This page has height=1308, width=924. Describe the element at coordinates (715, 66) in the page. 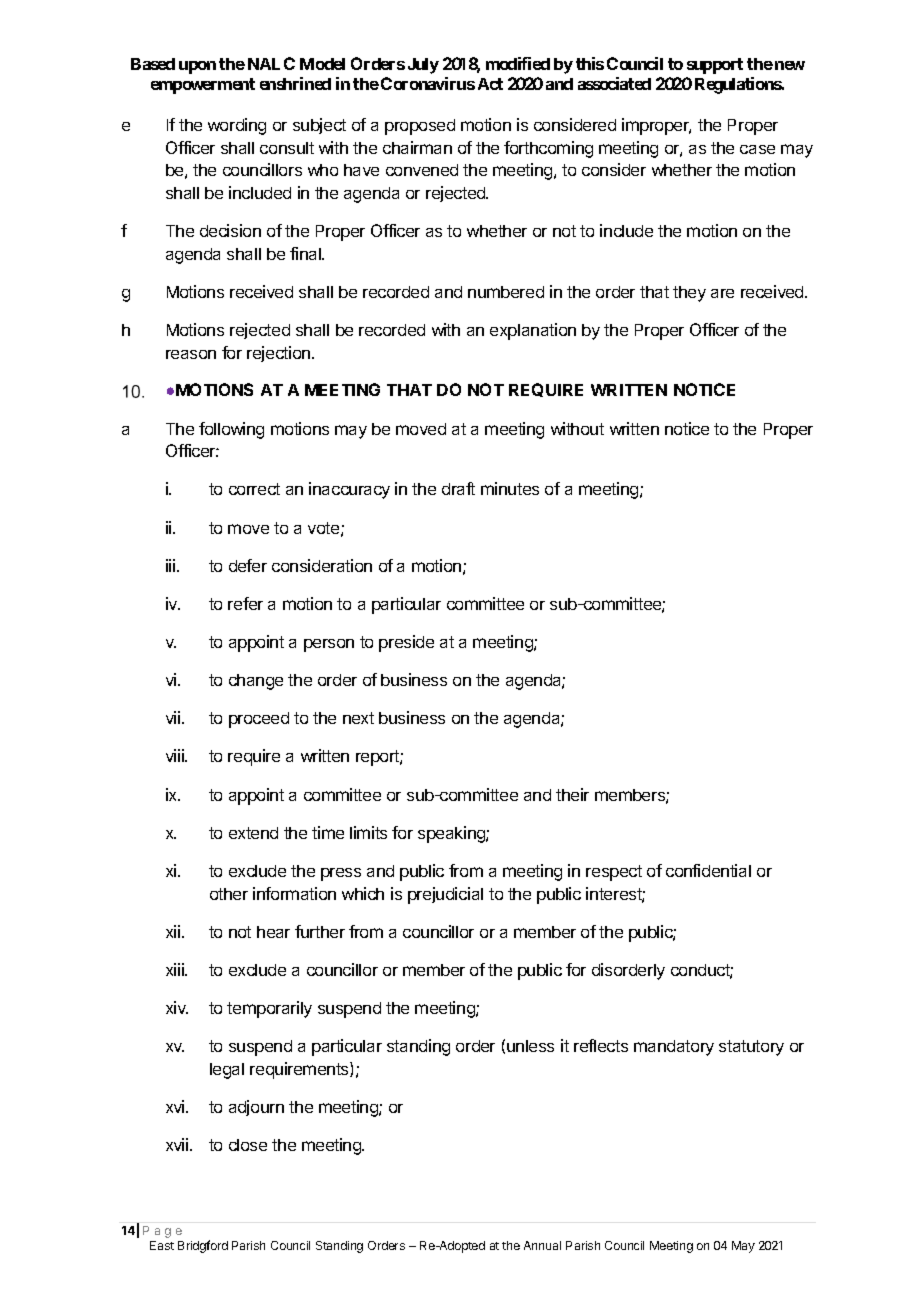

I see `support` at that location.
